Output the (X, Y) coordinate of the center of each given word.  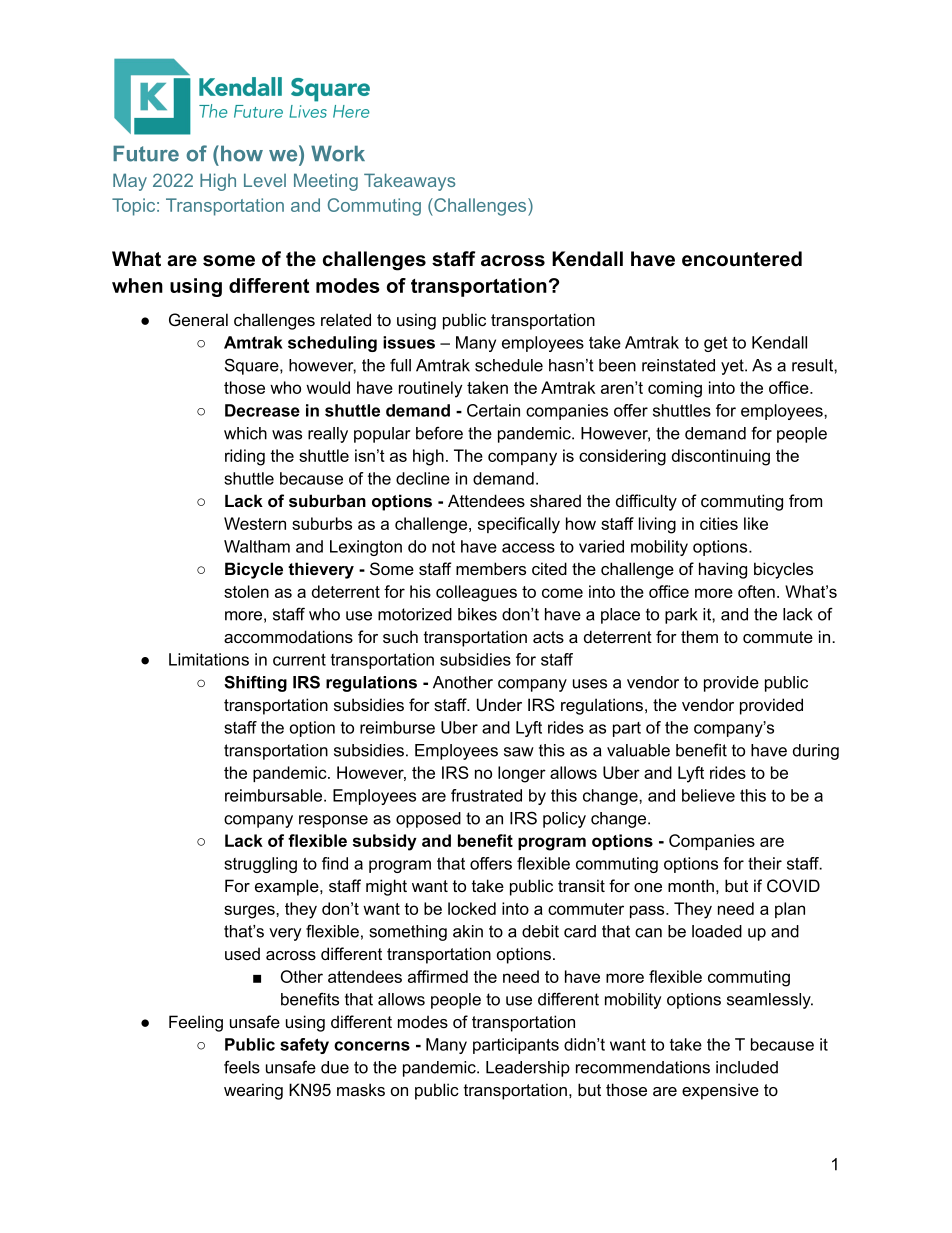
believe (708, 795)
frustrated (486, 795)
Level (265, 180)
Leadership (528, 1069)
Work (338, 153)
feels (242, 1067)
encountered (742, 259)
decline (423, 478)
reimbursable (275, 795)
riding (245, 457)
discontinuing (721, 457)
